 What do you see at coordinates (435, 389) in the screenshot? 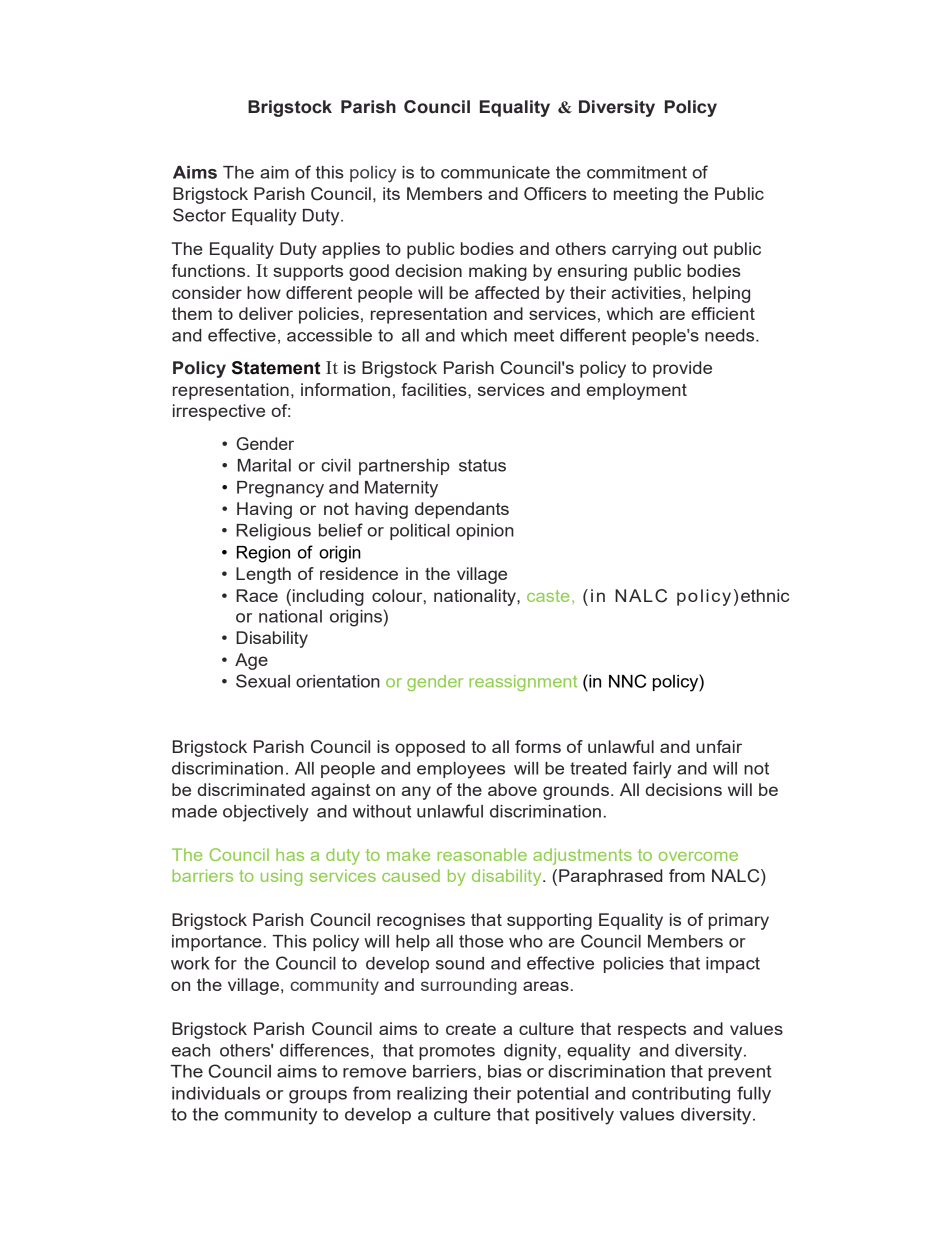
I see `facilities` at bounding box center [435, 389].
